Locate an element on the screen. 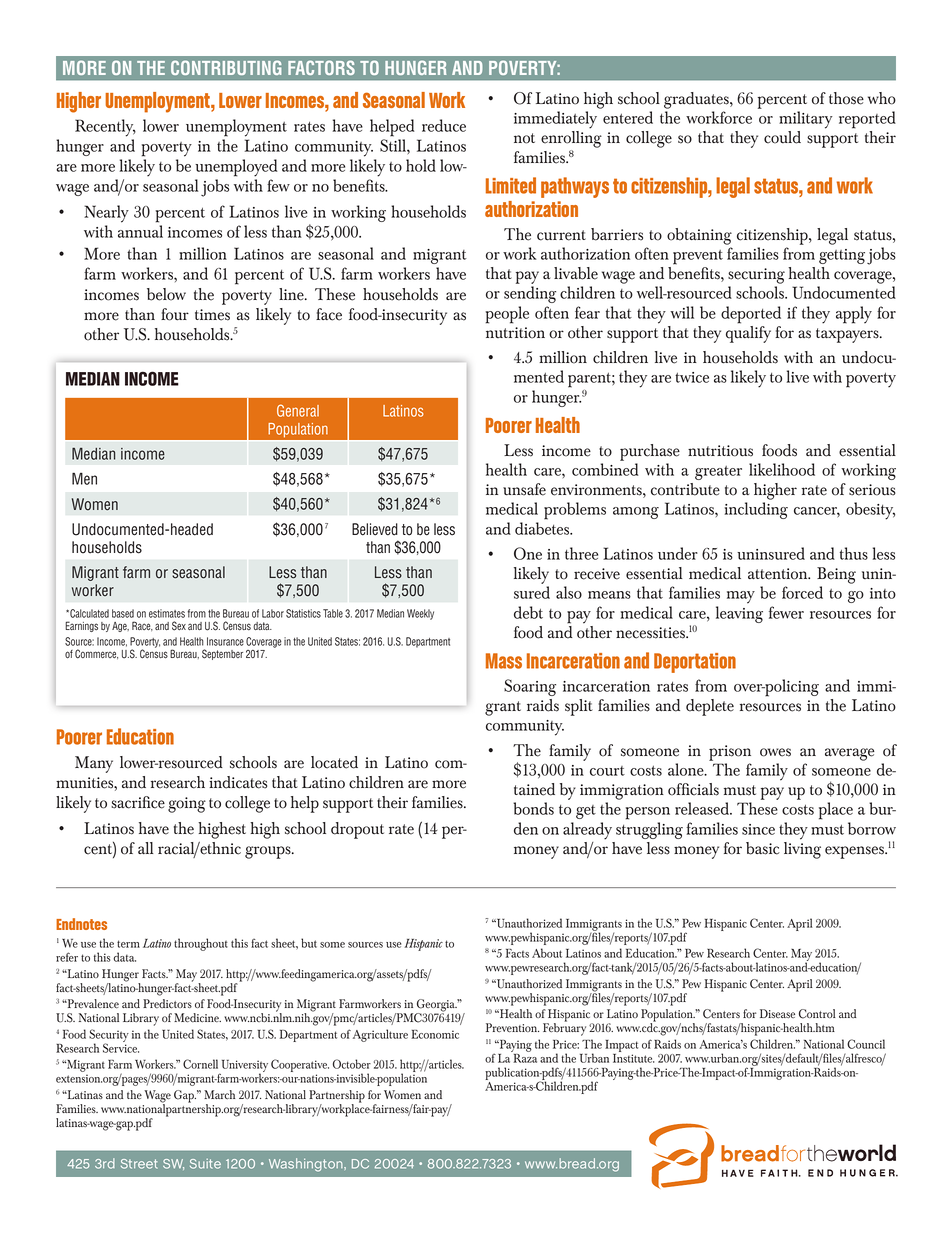 The height and width of the screenshot is (1233, 952). Street is located at coordinates (139, 1164).
